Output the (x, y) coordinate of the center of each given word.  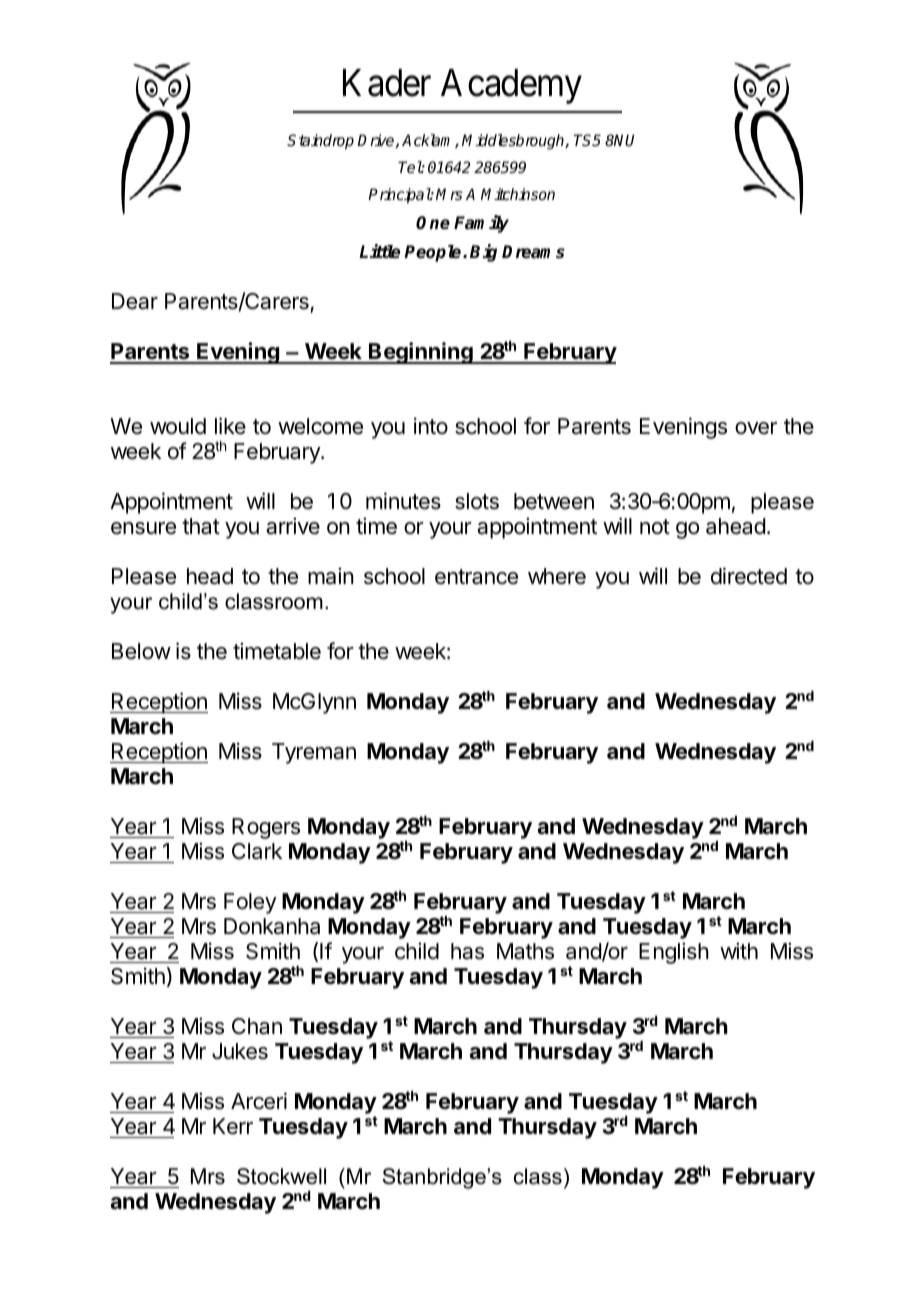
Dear (135, 301)
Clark (257, 851)
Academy (511, 86)
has (467, 951)
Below (141, 651)
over (756, 428)
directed (749, 576)
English (674, 953)
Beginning (421, 353)
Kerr (233, 1126)
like (230, 426)
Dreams (533, 252)
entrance (476, 577)
